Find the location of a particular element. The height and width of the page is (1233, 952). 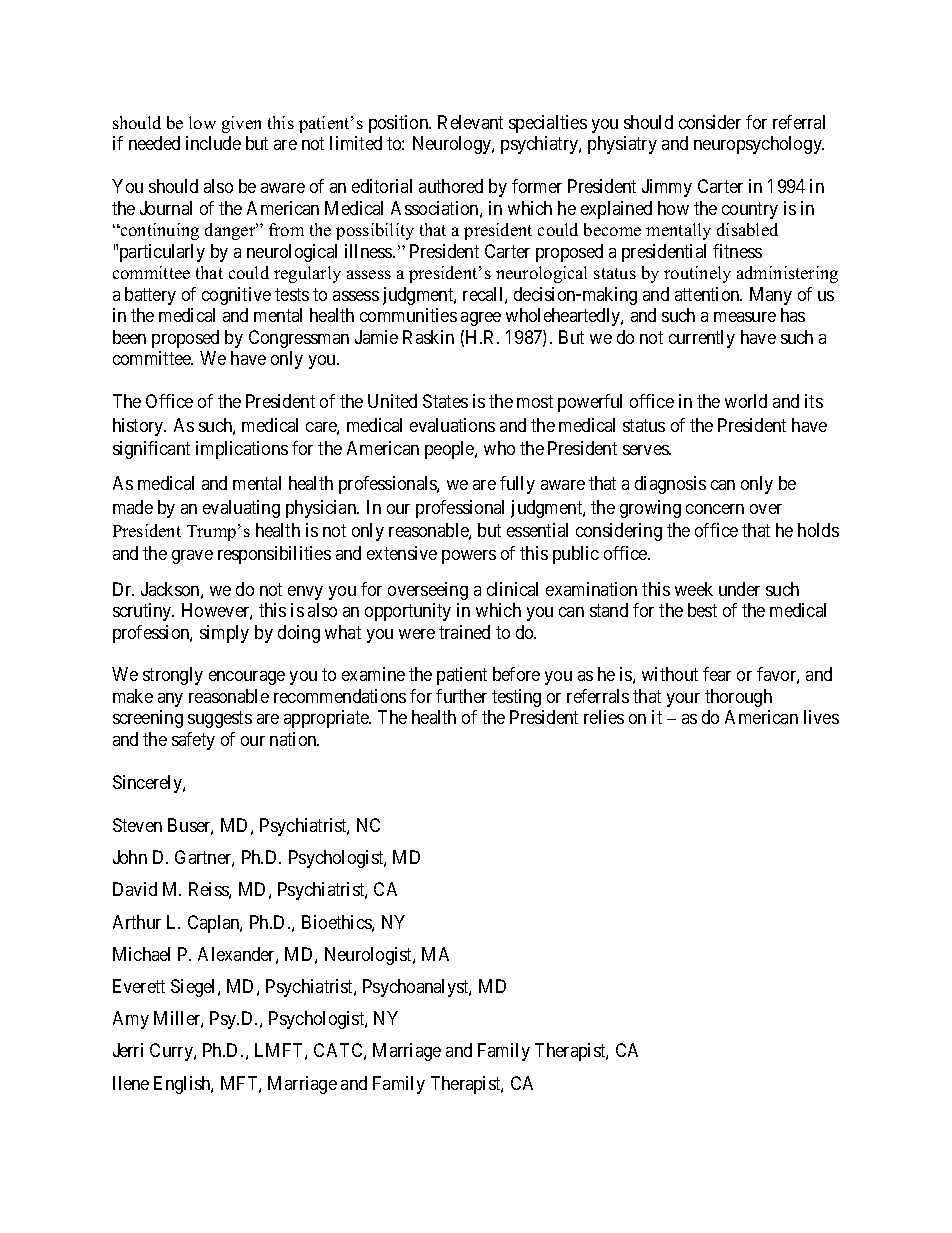

further is located at coordinates (461, 696).
